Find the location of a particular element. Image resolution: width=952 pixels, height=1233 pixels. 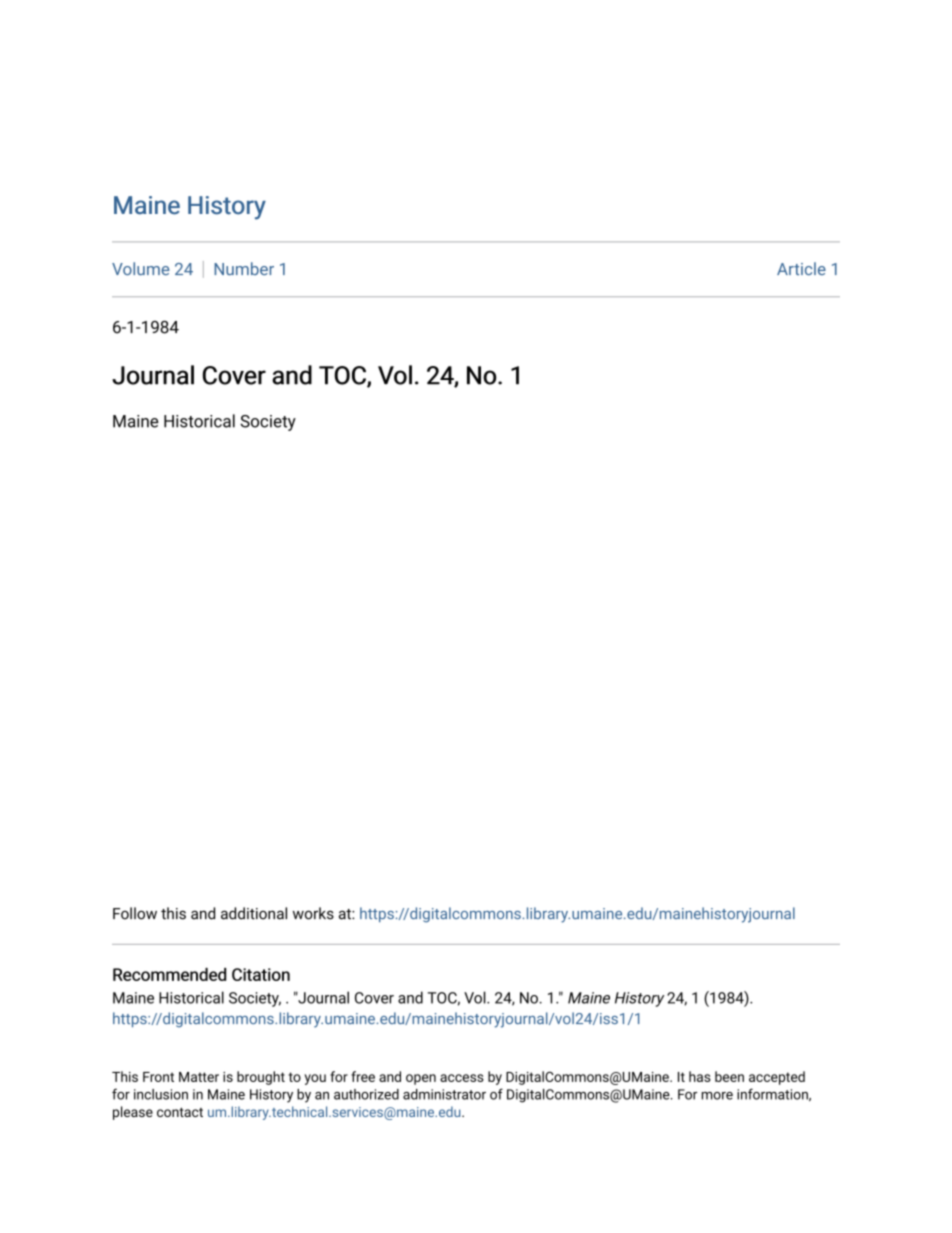

works is located at coordinates (313, 913).
